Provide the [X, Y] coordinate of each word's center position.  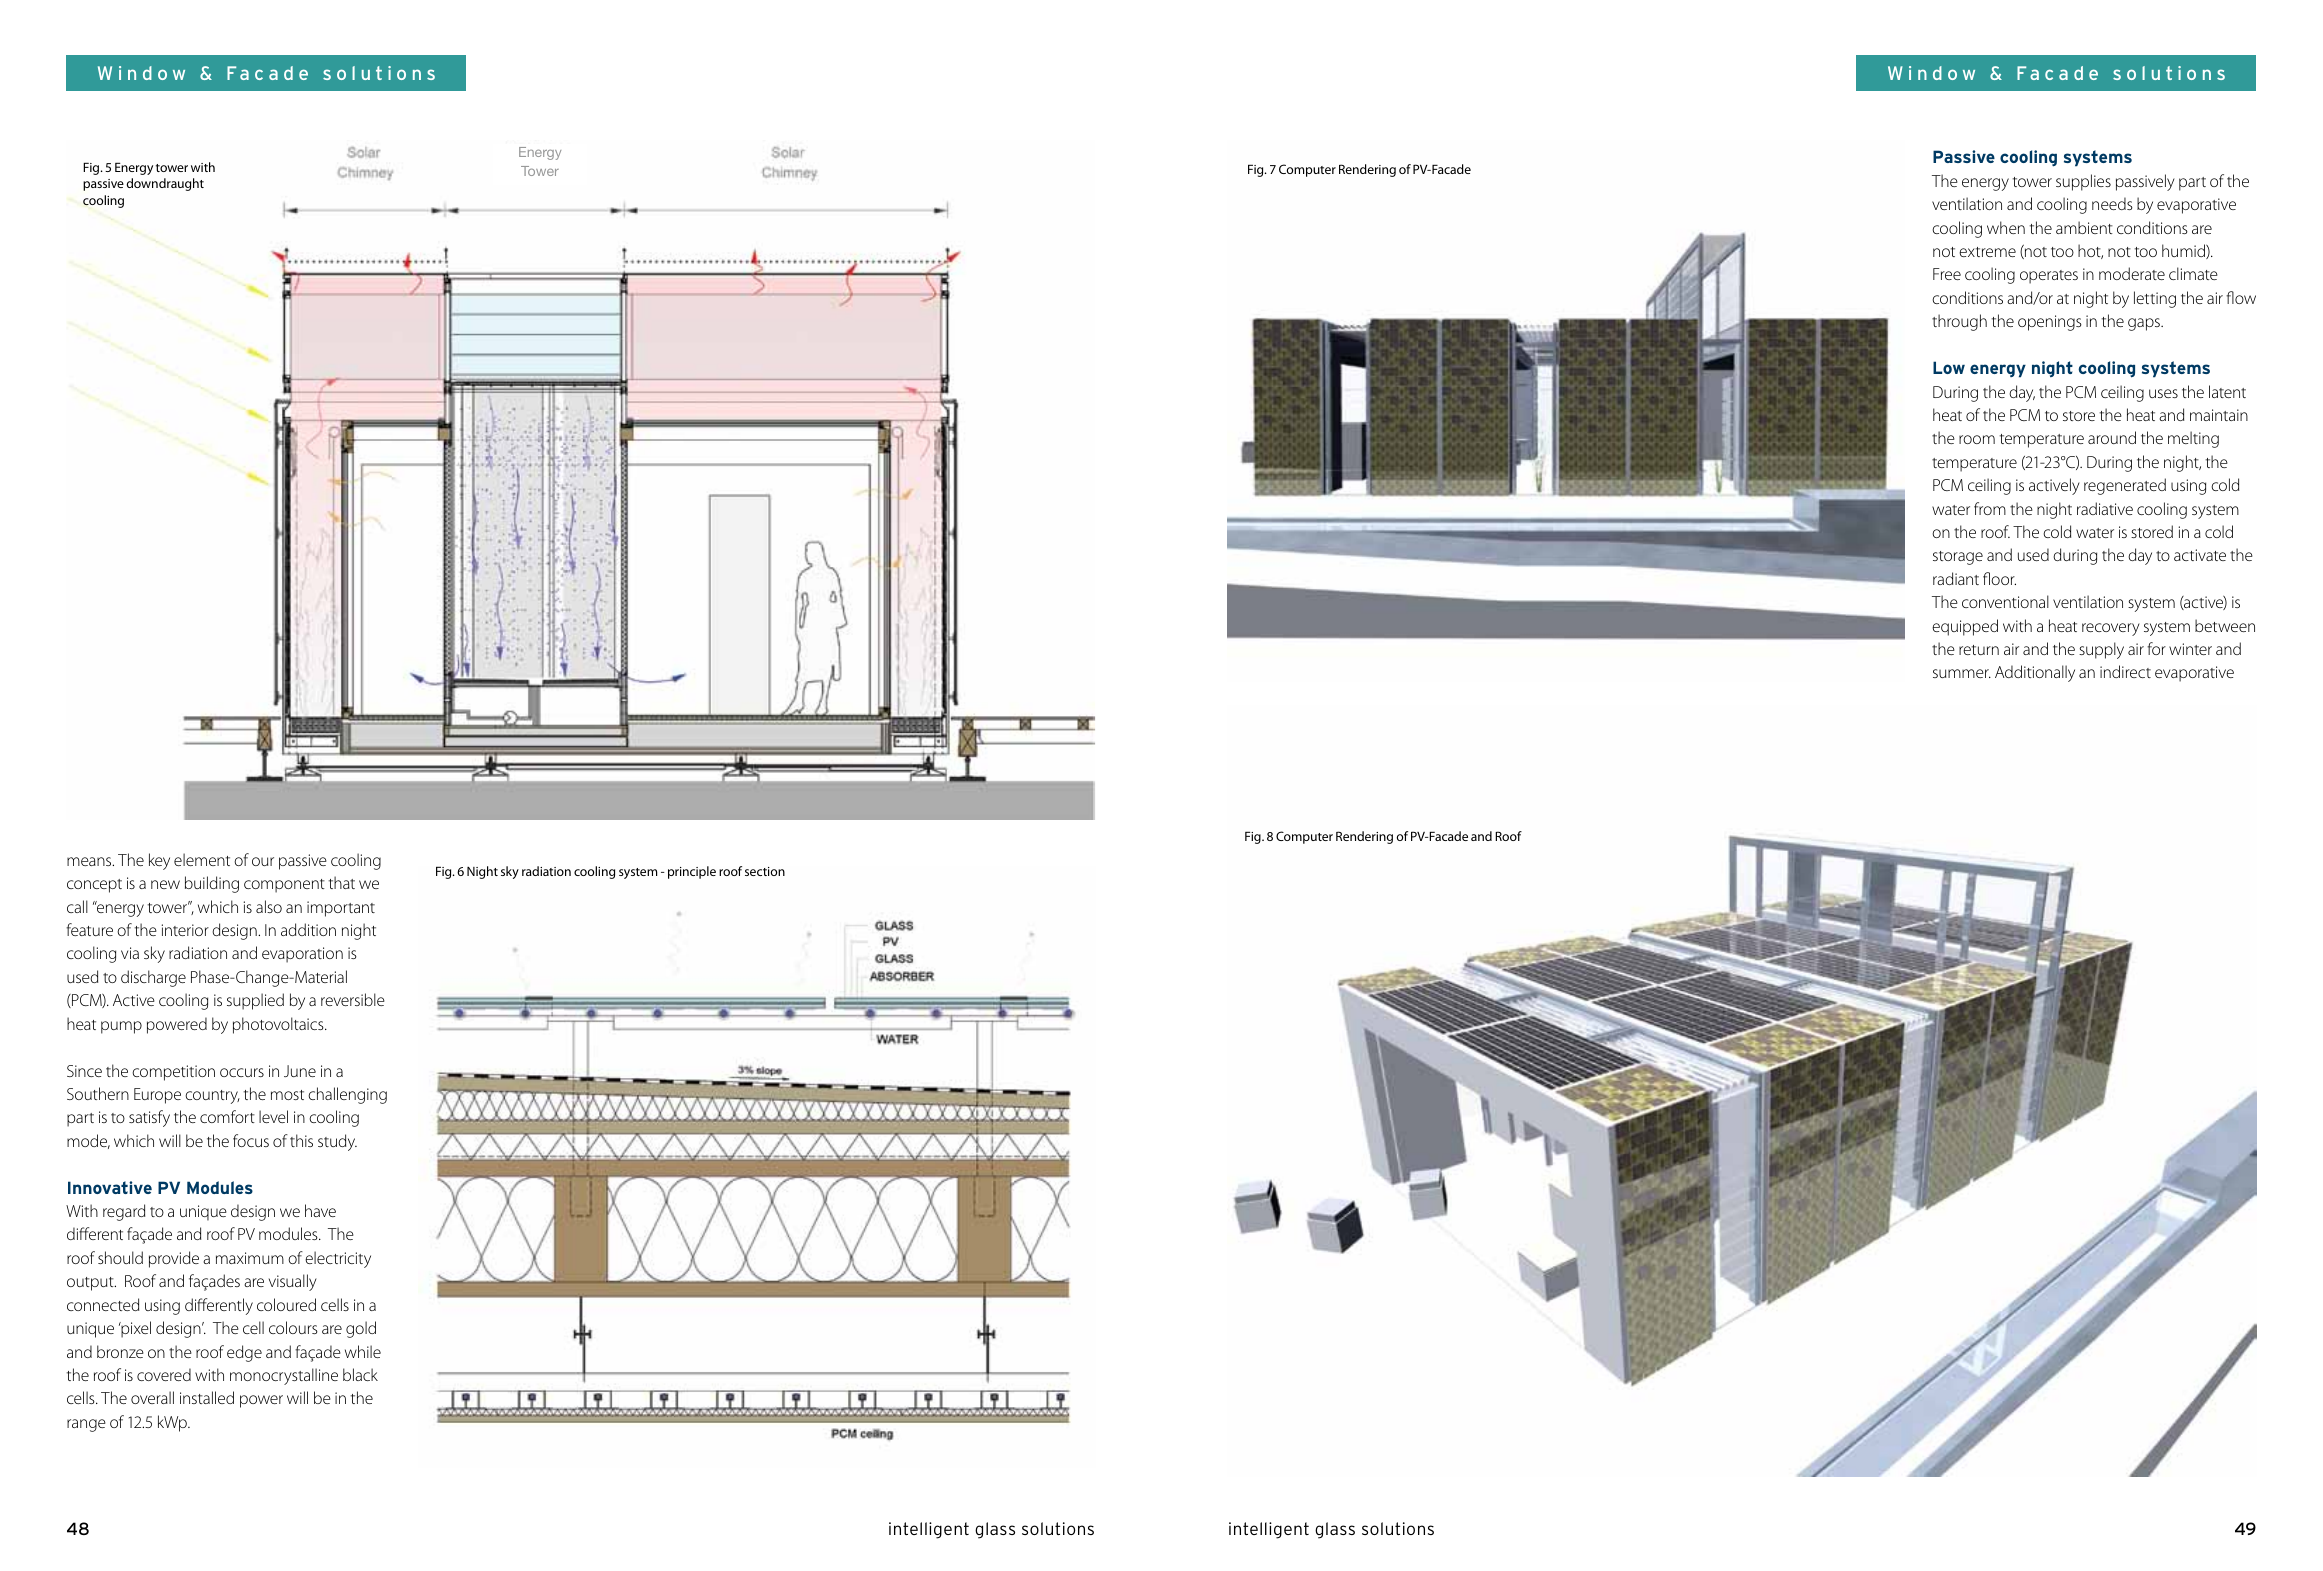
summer [1962, 673]
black [360, 1374]
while [363, 1351]
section [765, 871]
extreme [1987, 252]
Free [1947, 274]
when [2006, 227]
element [202, 859]
